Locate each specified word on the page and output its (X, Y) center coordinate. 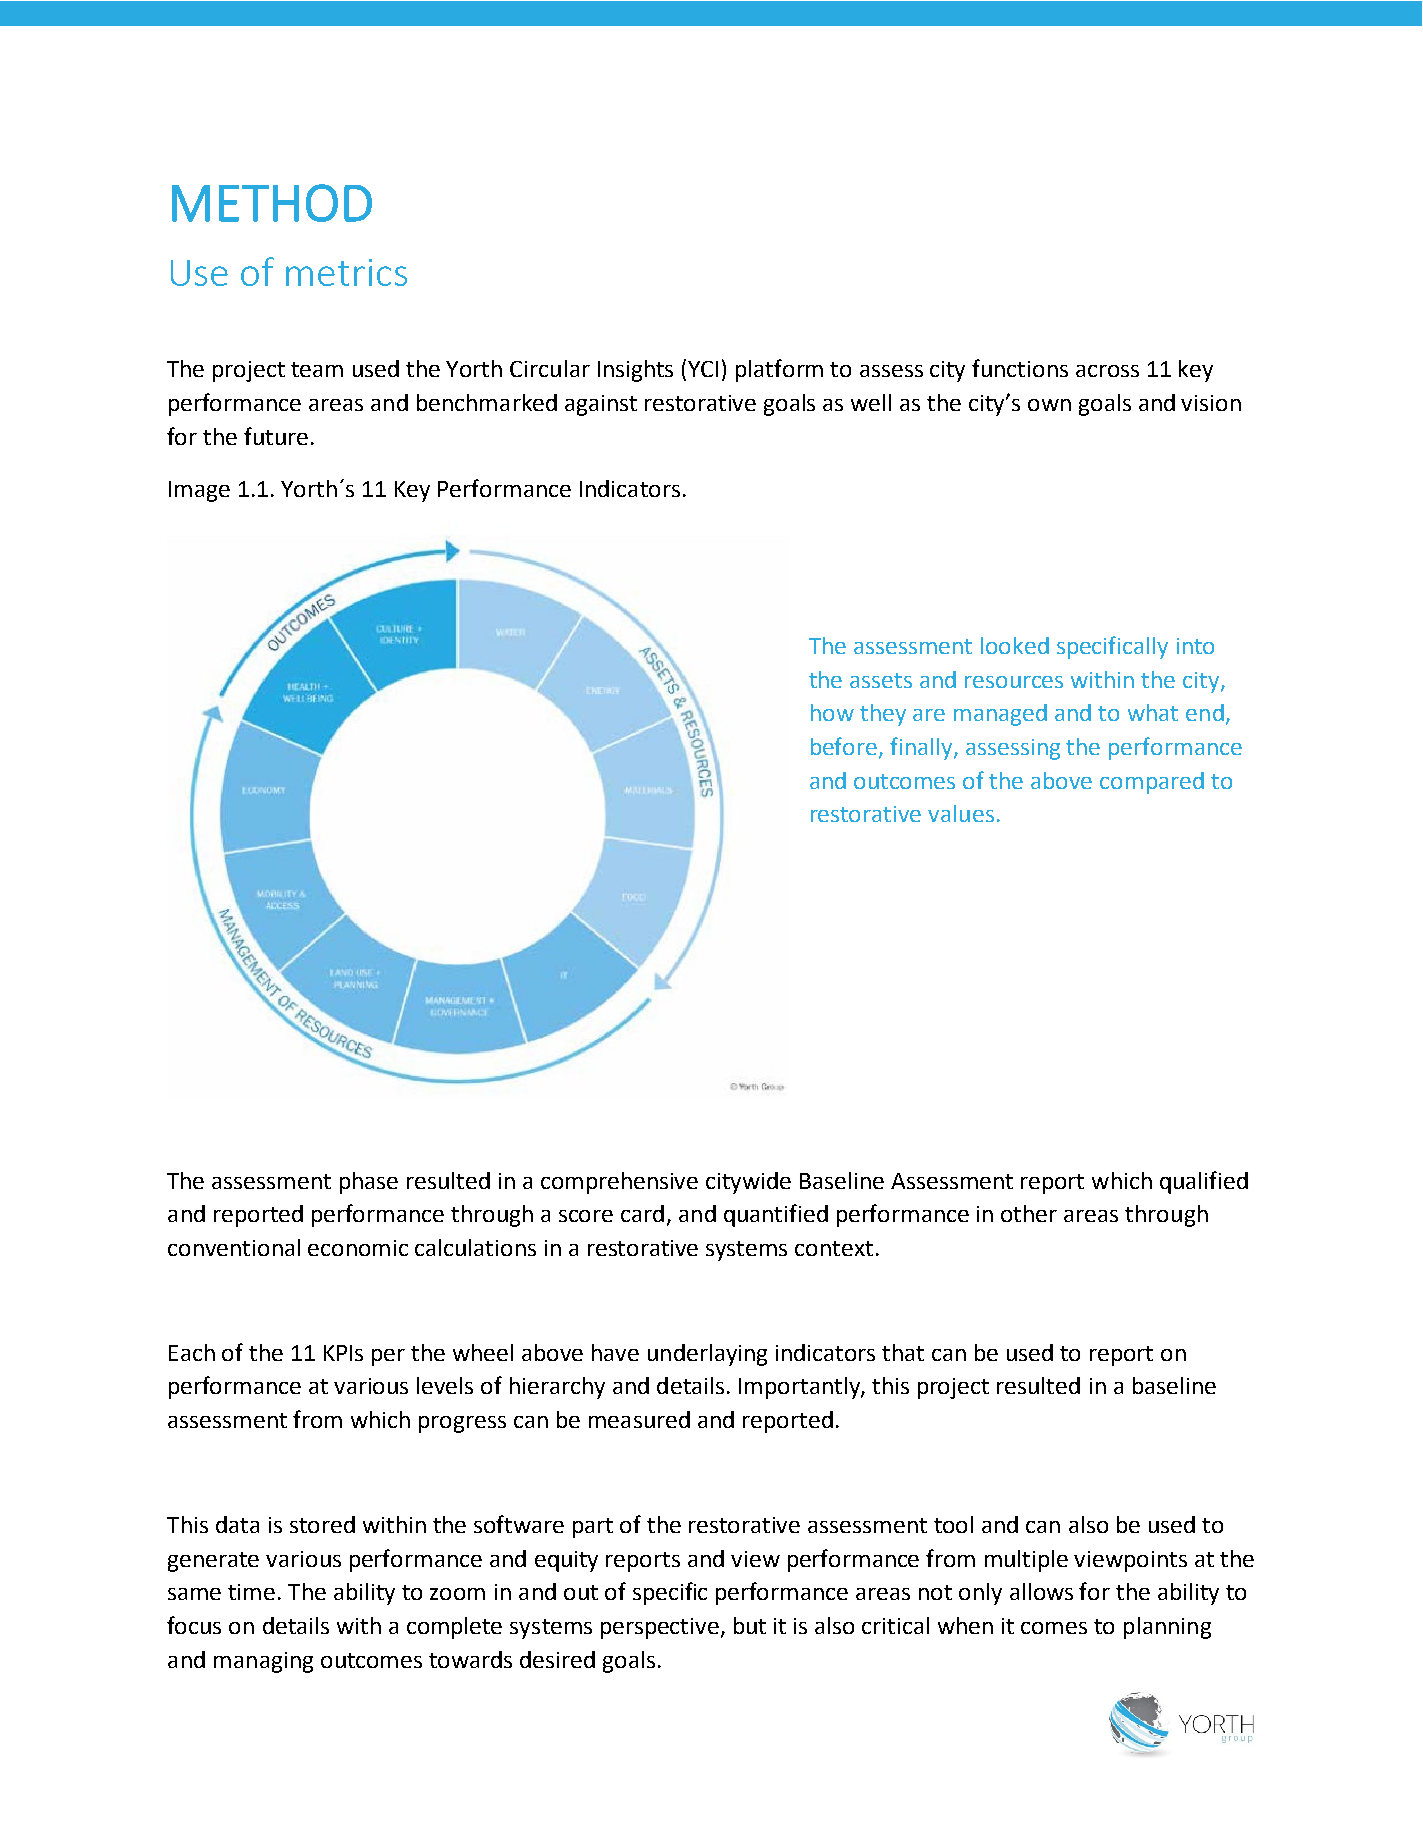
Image (199, 491)
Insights (635, 371)
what (1153, 712)
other (1029, 1213)
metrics (346, 272)
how (832, 712)
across (1107, 371)
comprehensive (619, 1183)
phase (369, 1183)
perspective (660, 1628)
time (251, 1592)
